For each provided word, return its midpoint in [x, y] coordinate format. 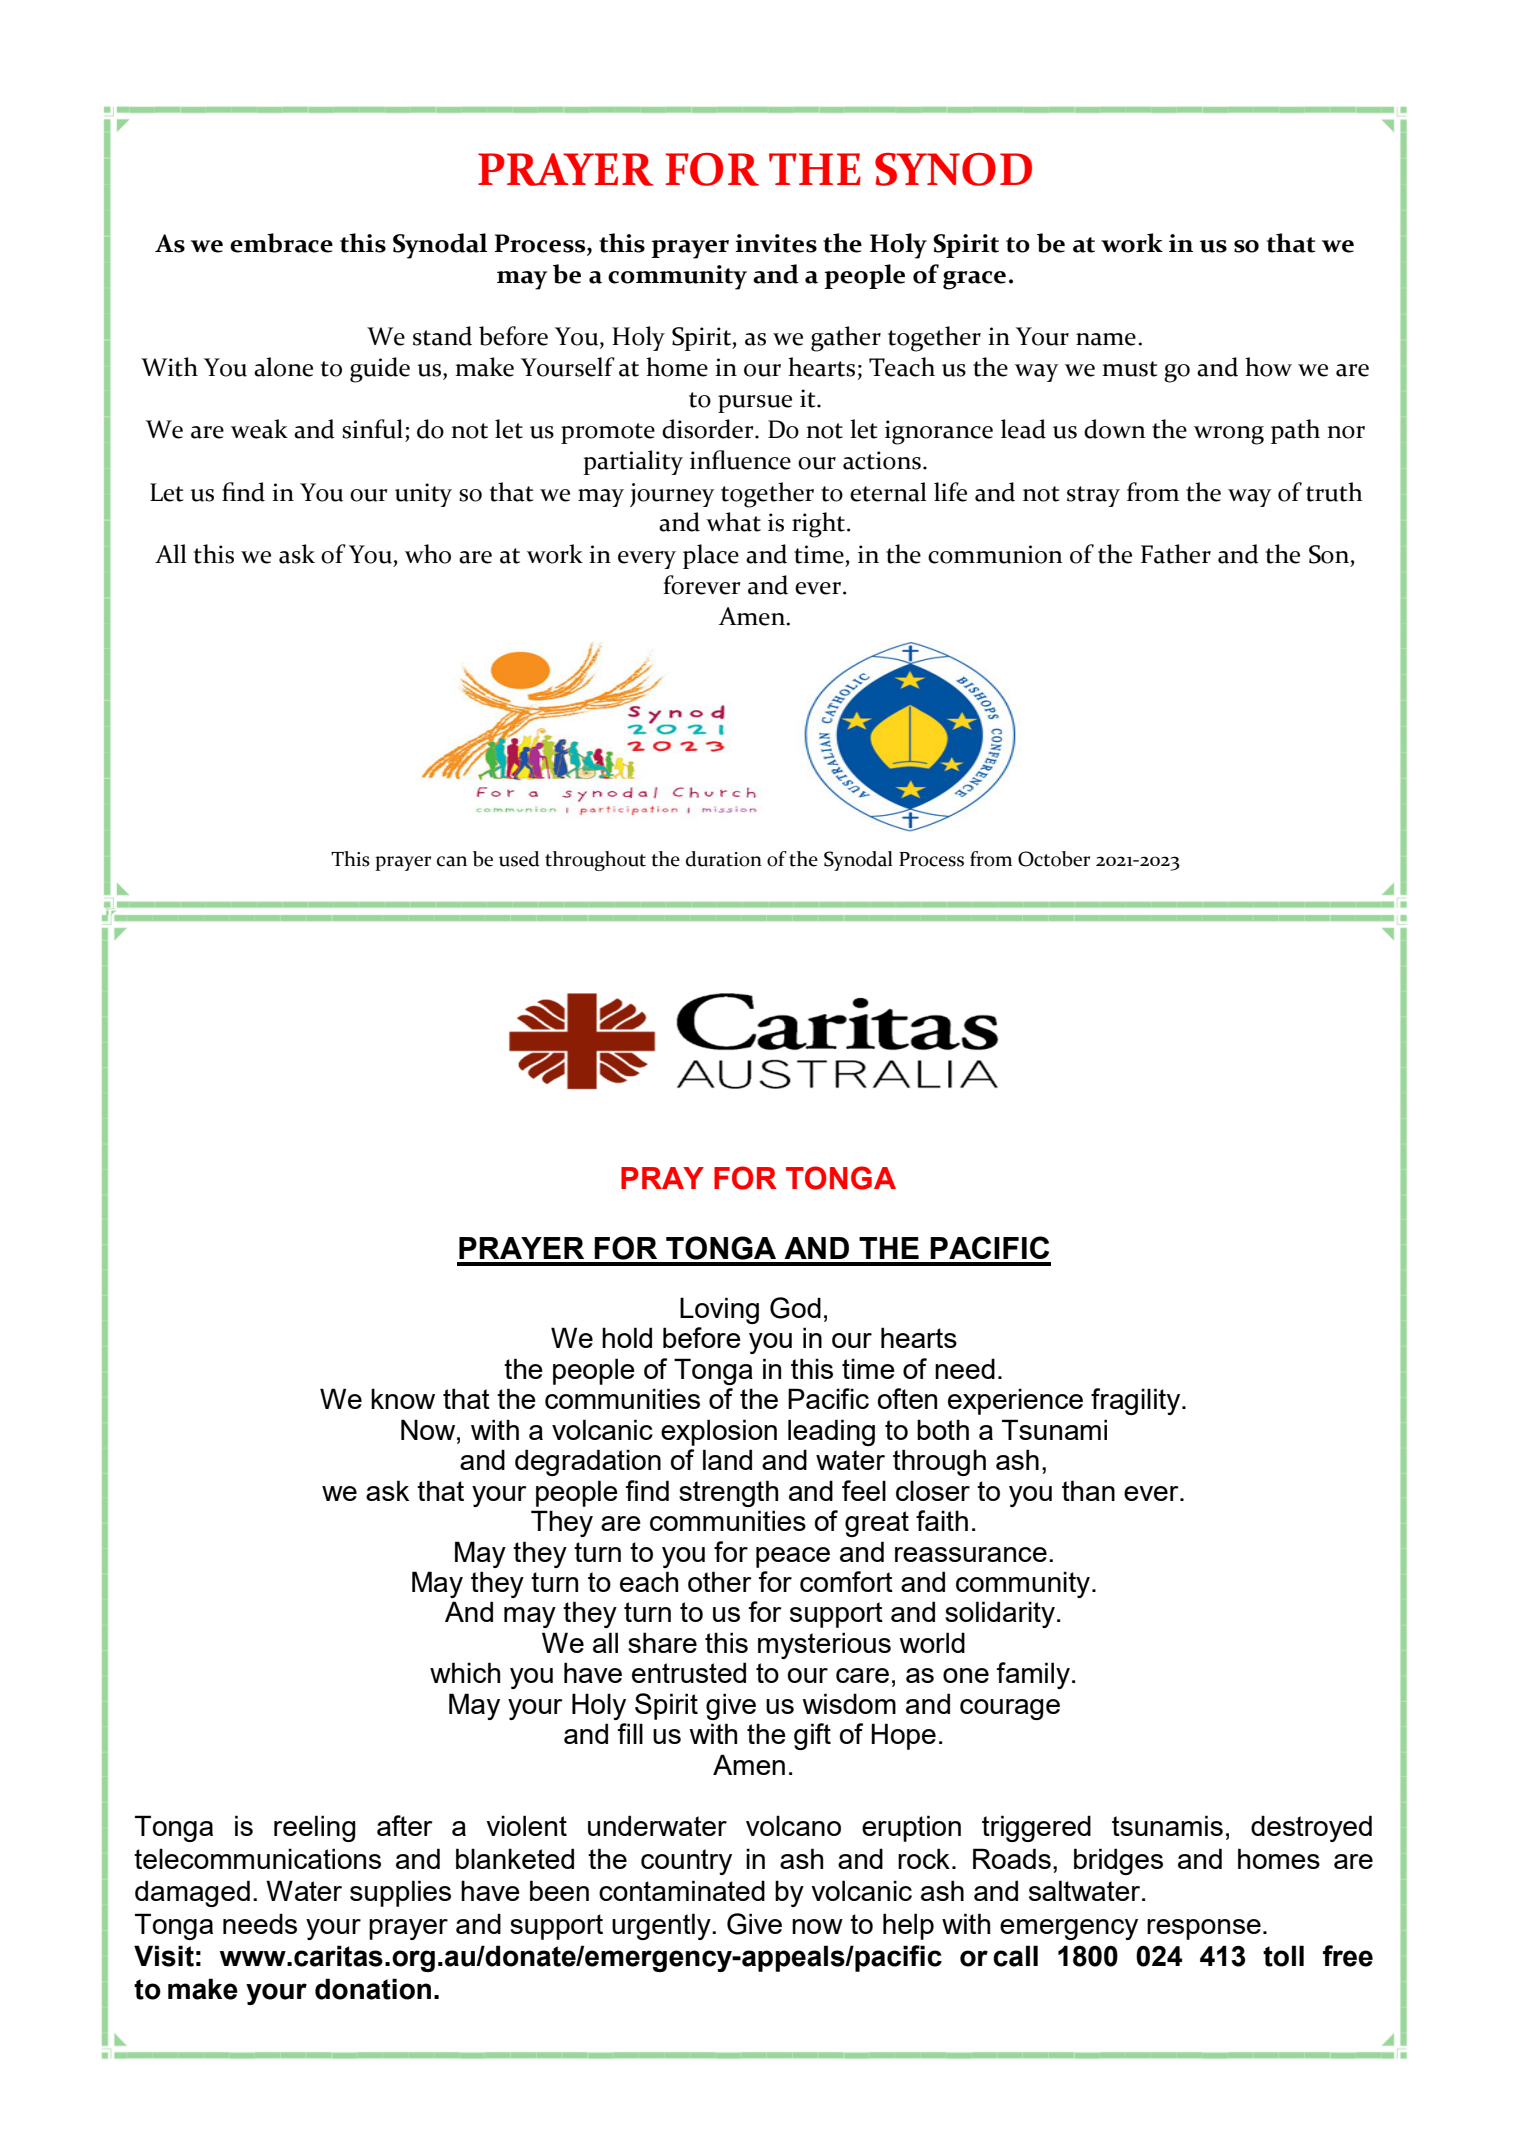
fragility [1137, 1401]
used [519, 859]
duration [724, 859]
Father [1176, 554]
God [795, 1308]
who [428, 554]
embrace [281, 243]
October [1054, 859]
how [1268, 367]
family [1033, 1675]
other [720, 1581]
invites [776, 243]
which [465, 1672]
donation [373, 1989]
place [711, 556]
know [403, 1398]
